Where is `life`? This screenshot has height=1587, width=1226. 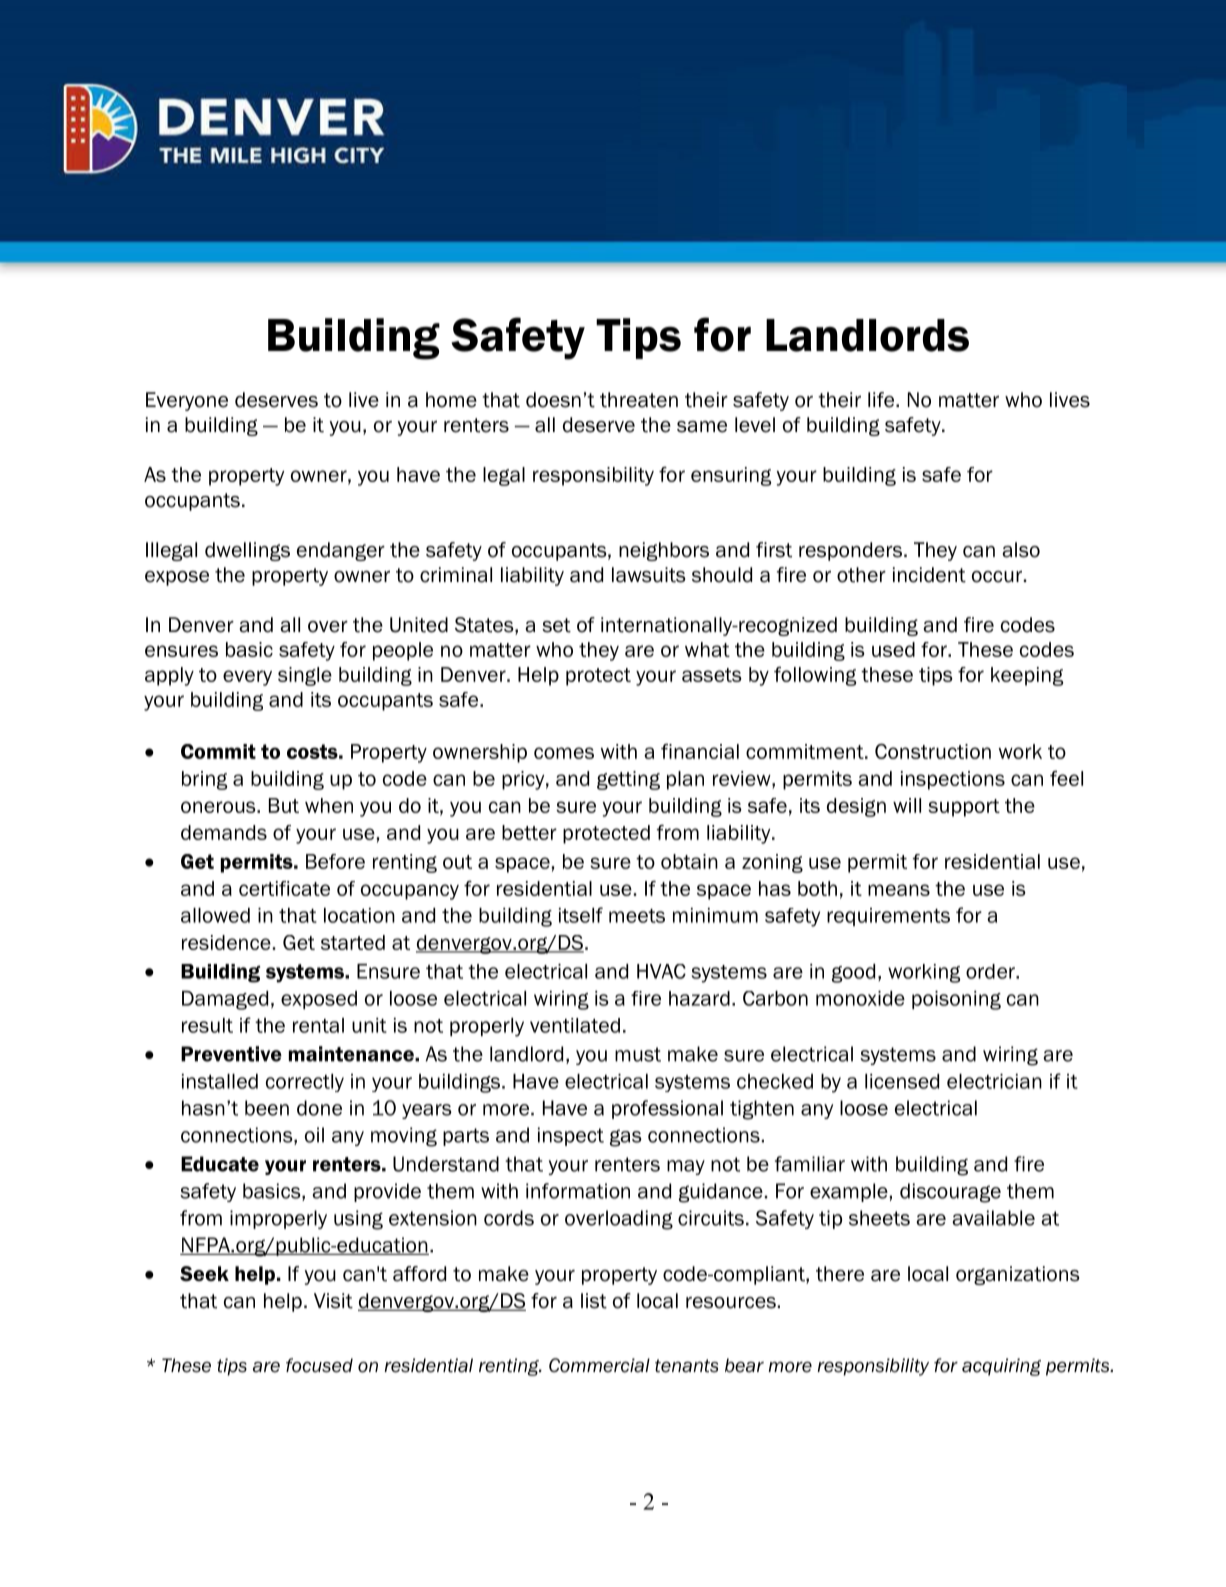
life is located at coordinates (882, 400).
